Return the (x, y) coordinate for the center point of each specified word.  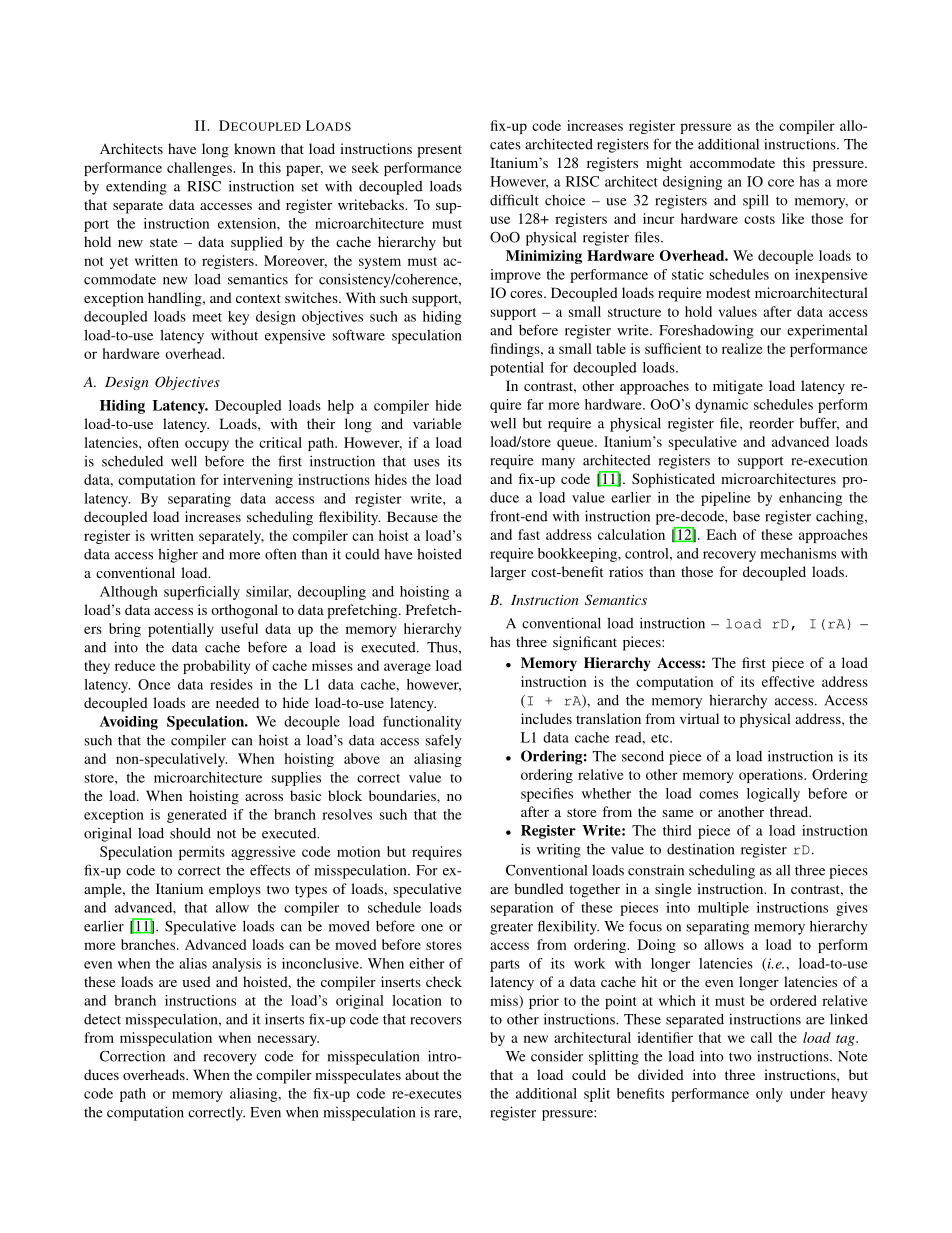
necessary (288, 1040)
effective (788, 681)
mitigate (738, 387)
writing (559, 850)
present (439, 151)
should (190, 833)
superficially (202, 593)
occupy (207, 445)
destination (700, 849)
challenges (200, 169)
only (769, 1095)
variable (437, 423)
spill (756, 201)
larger (508, 573)
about (422, 1074)
